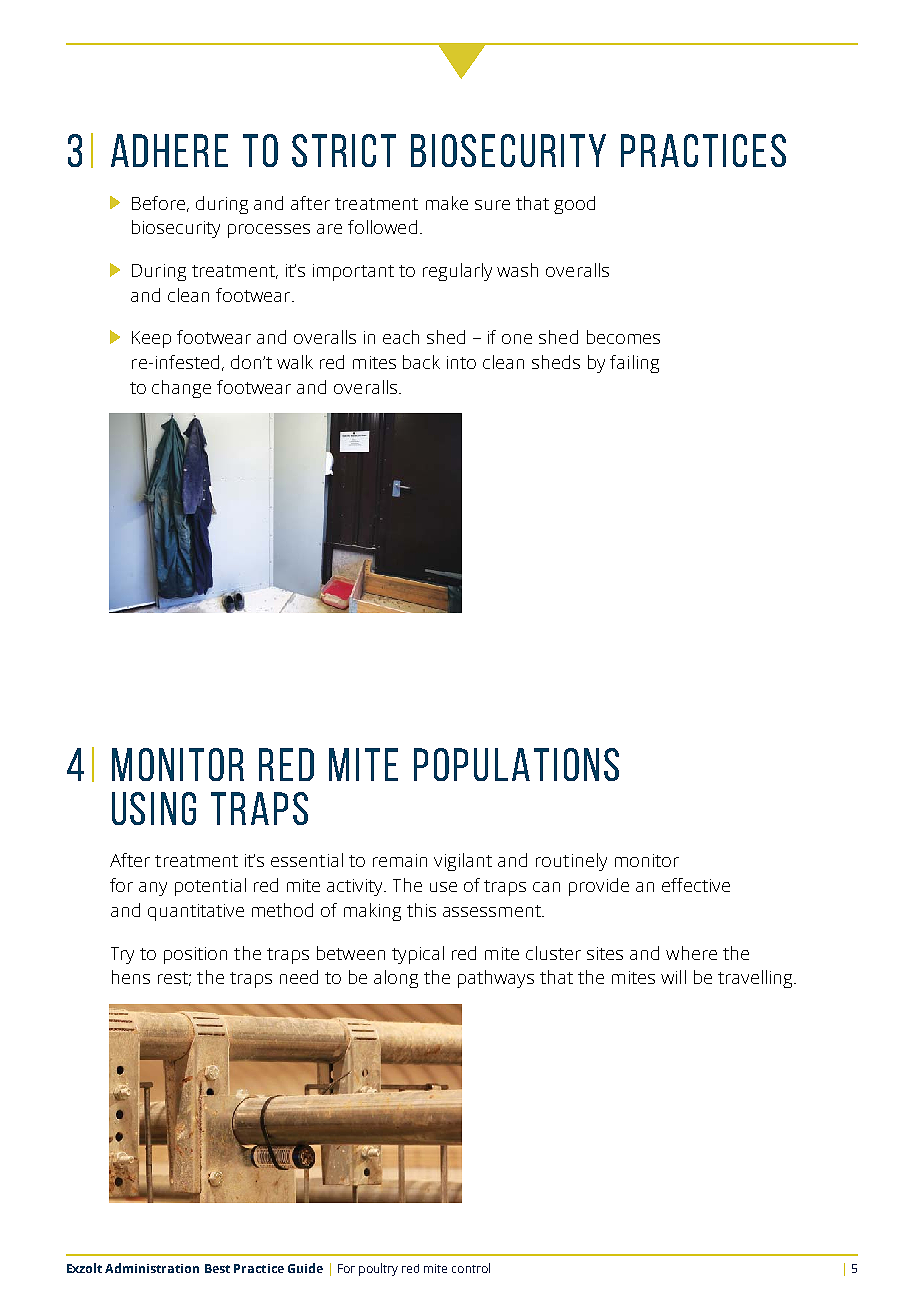 The image size is (924, 1308). What do you see at coordinates (574, 205) in the screenshot?
I see `good` at bounding box center [574, 205].
